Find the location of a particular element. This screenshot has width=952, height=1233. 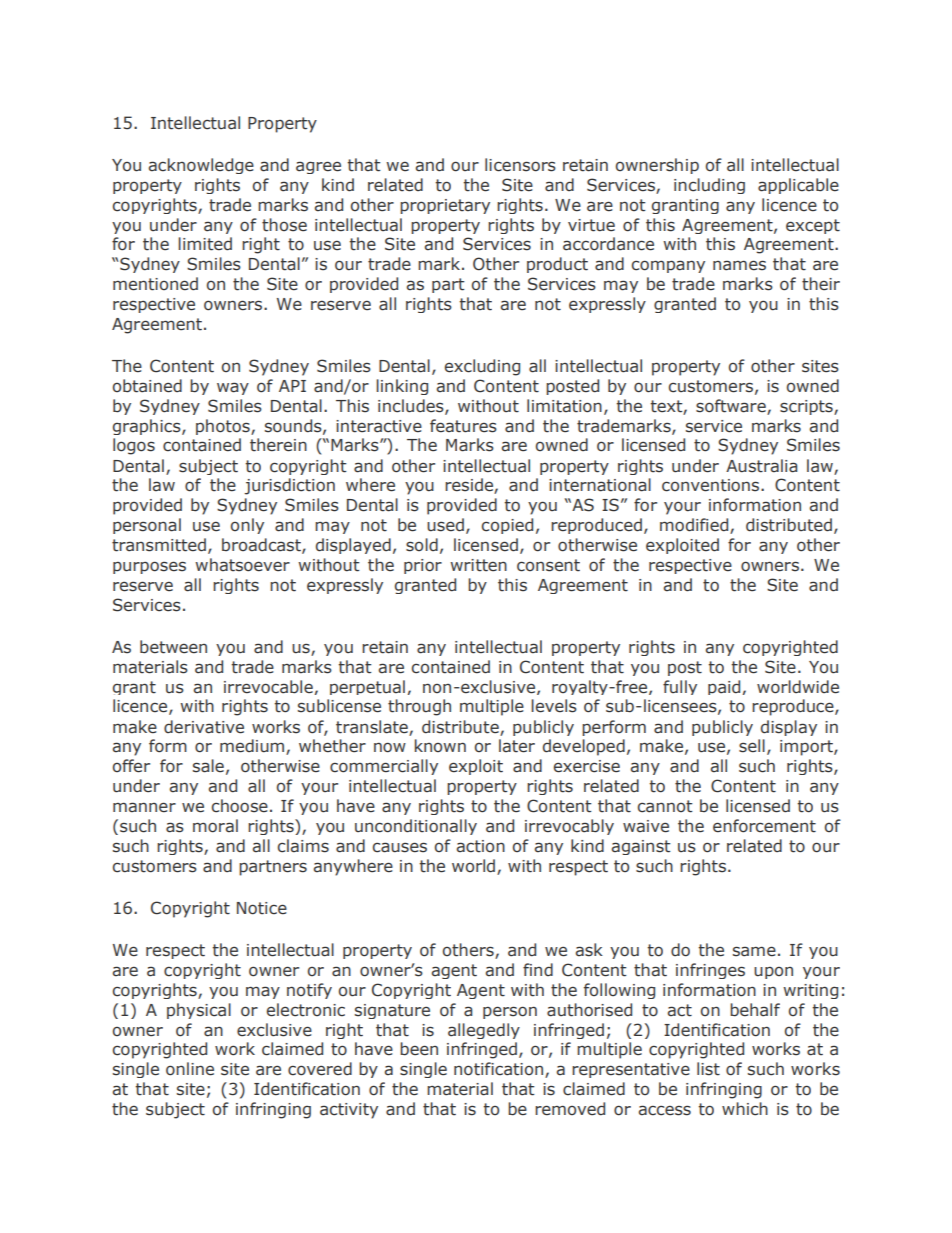

proprietary is located at coordinates (445, 206).
